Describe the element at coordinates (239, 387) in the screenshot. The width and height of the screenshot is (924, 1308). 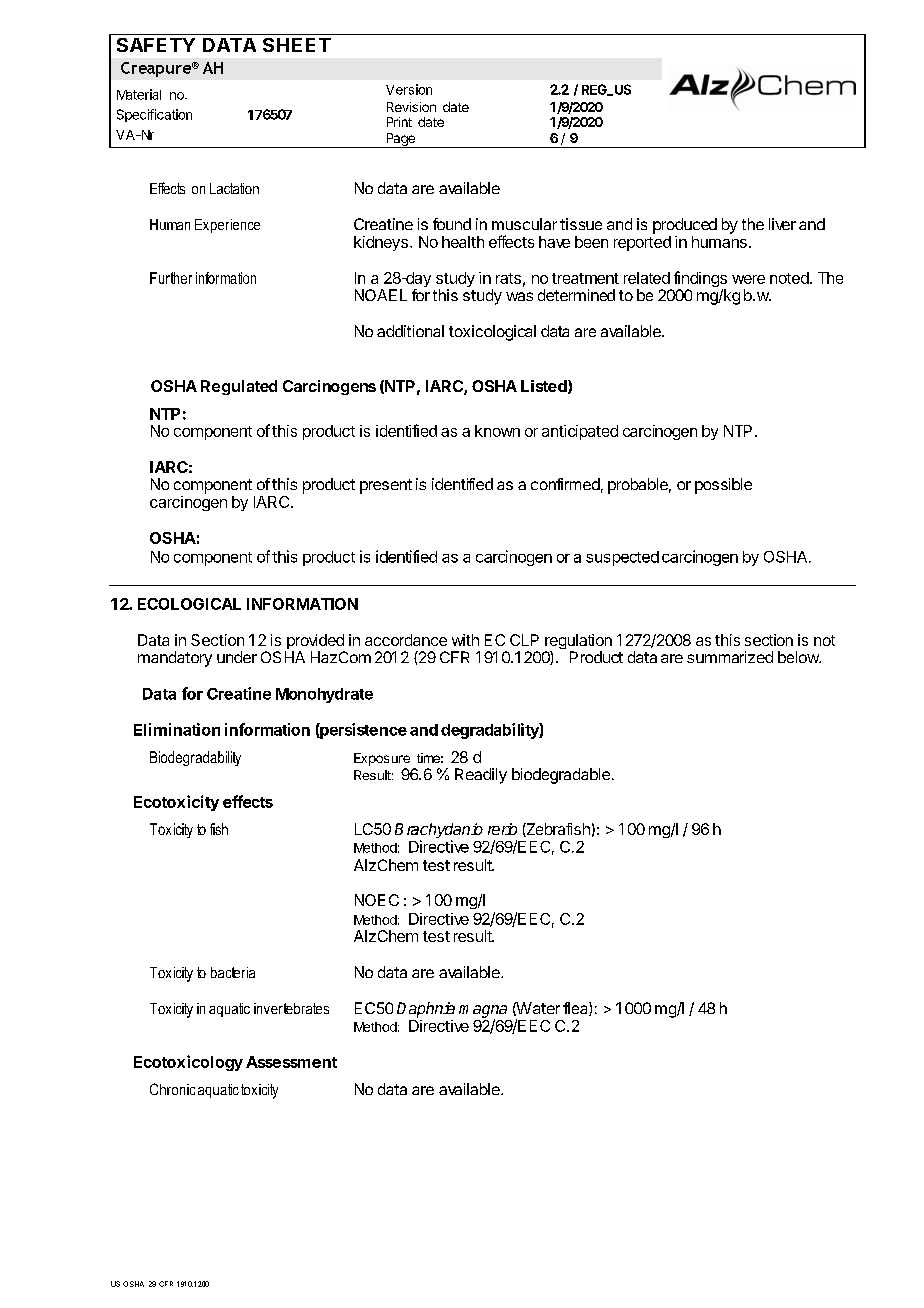
I see `Regulated` at that location.
